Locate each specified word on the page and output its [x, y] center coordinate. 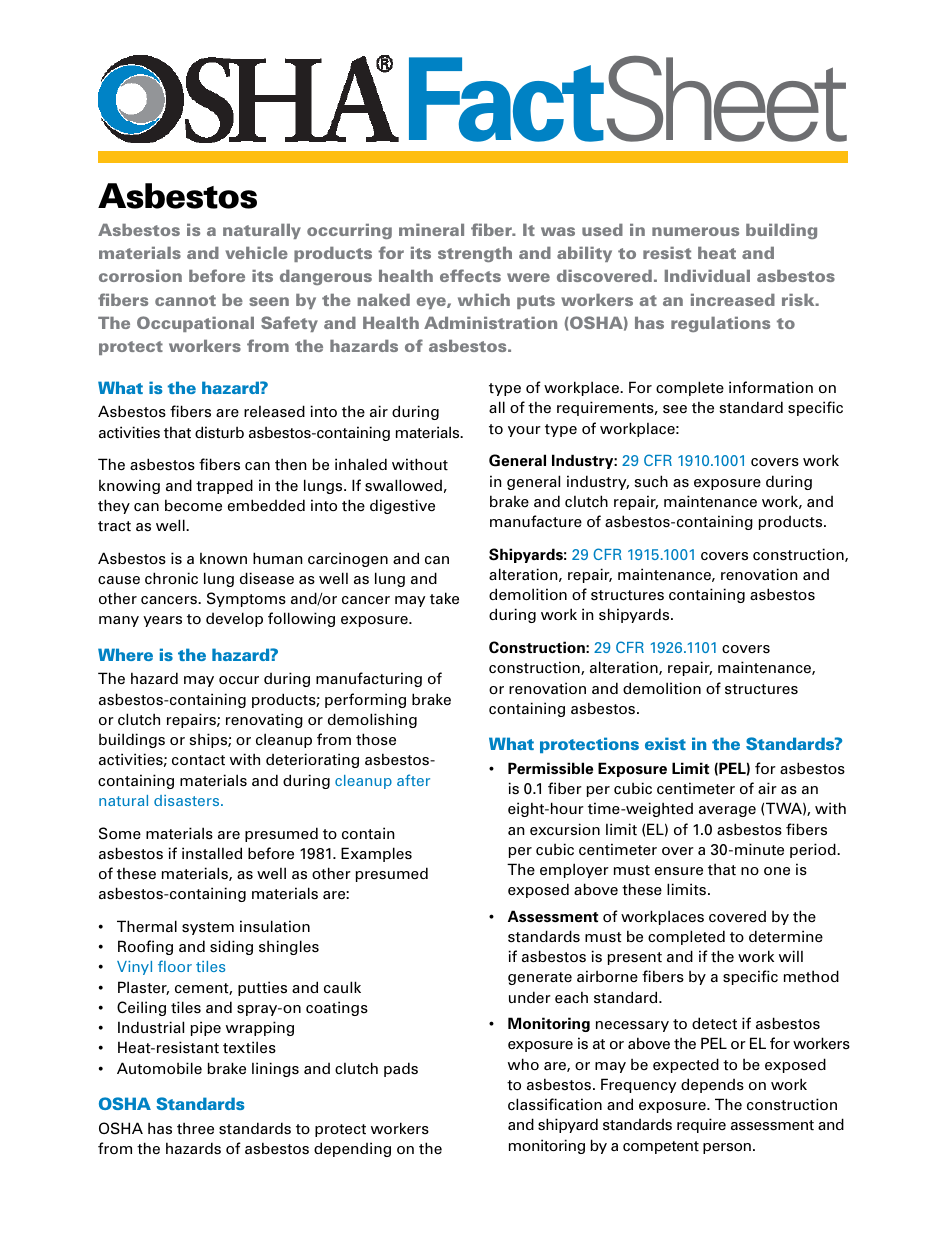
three [195, 1128]
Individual [707, 276]
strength [475, 254]
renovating [264, 720]
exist [665, 743]
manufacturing [369, 679]
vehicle [256, 253]
